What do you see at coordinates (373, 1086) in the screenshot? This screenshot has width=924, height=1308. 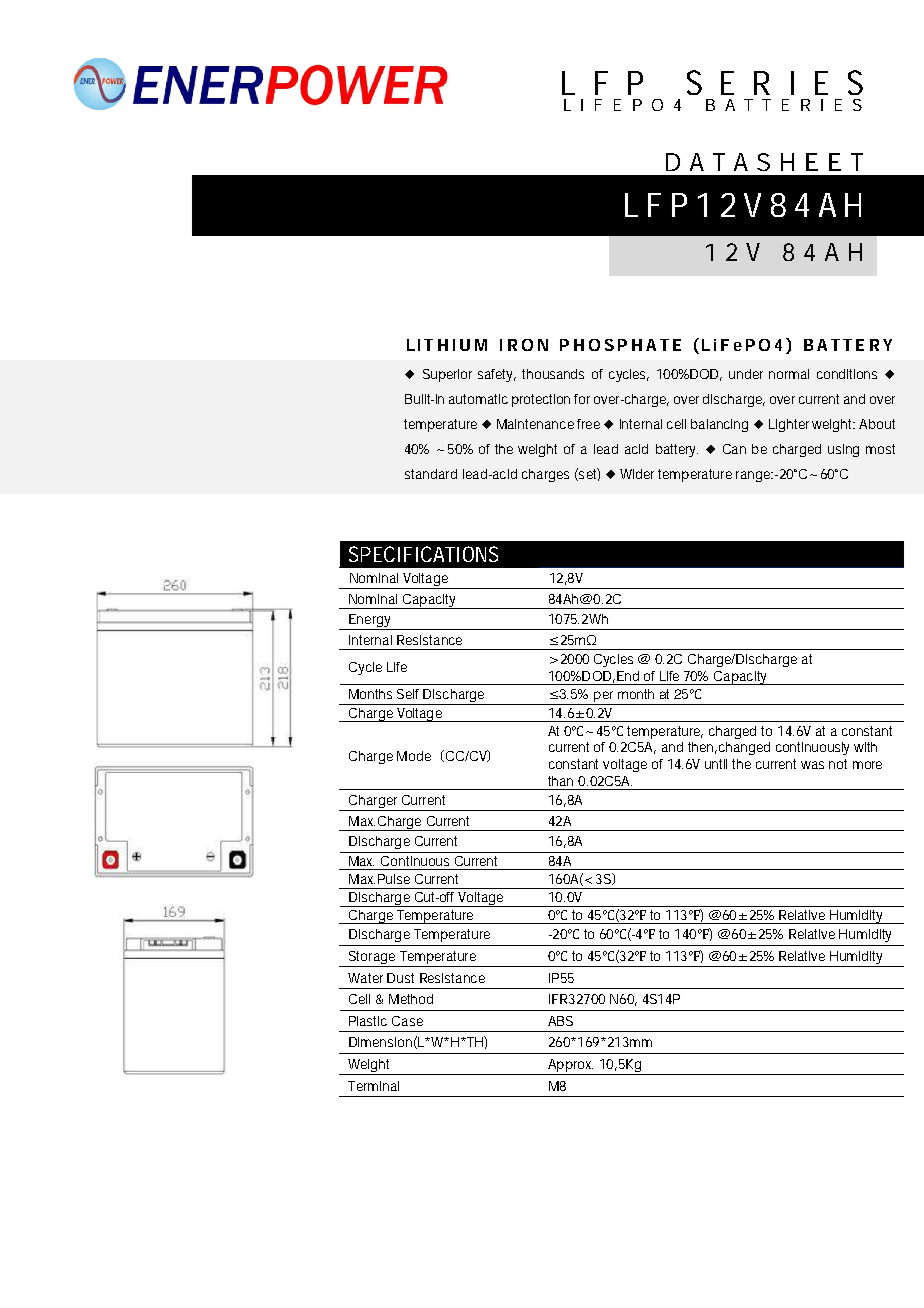 I see `Terminal` at bounding box center [373, 1086].
